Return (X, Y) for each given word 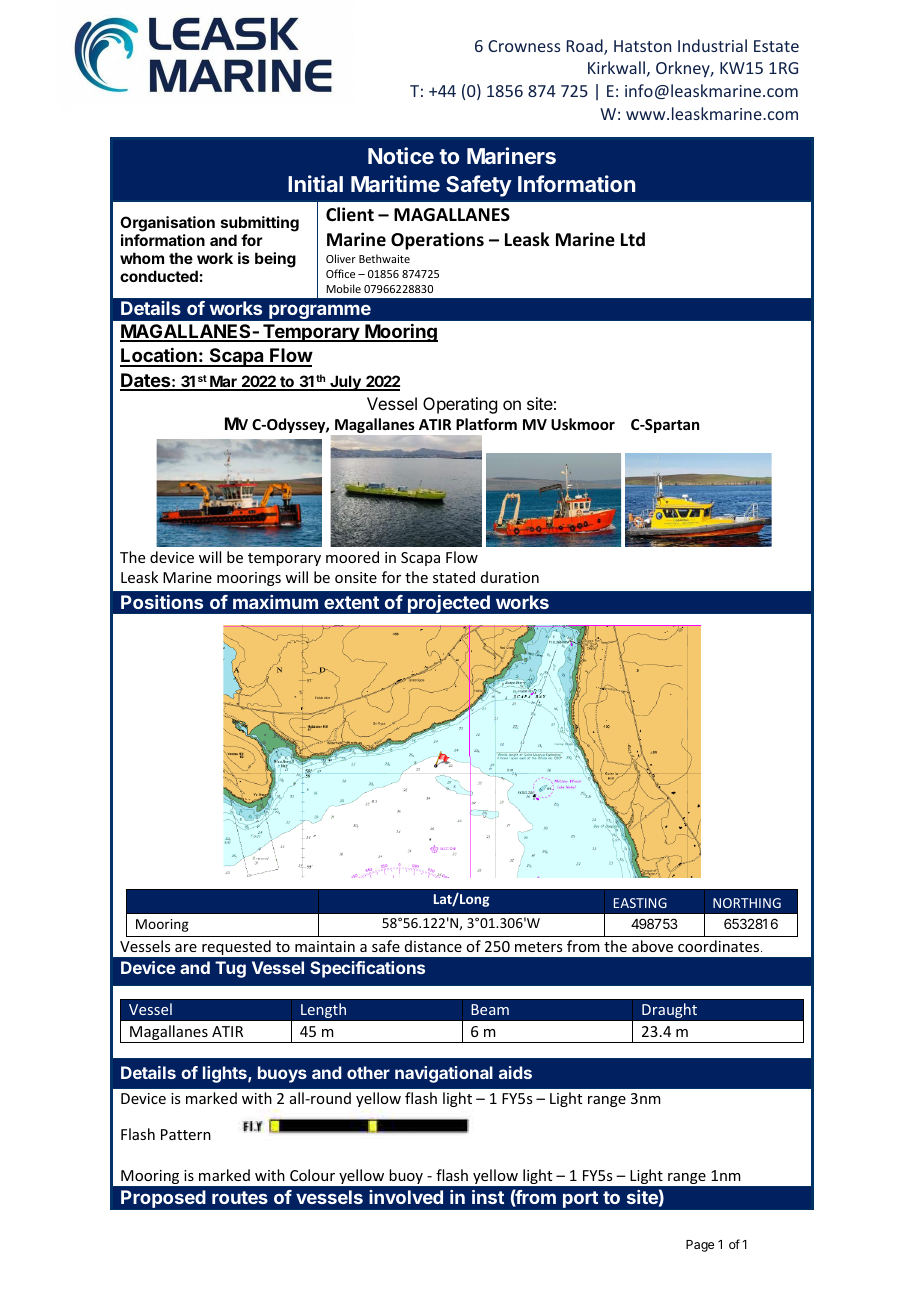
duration (510, 577)
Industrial (712, 45)
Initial (315, 183)
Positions (162, 602)
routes (240, 1197)
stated (454, 577)
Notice (401, 155)
